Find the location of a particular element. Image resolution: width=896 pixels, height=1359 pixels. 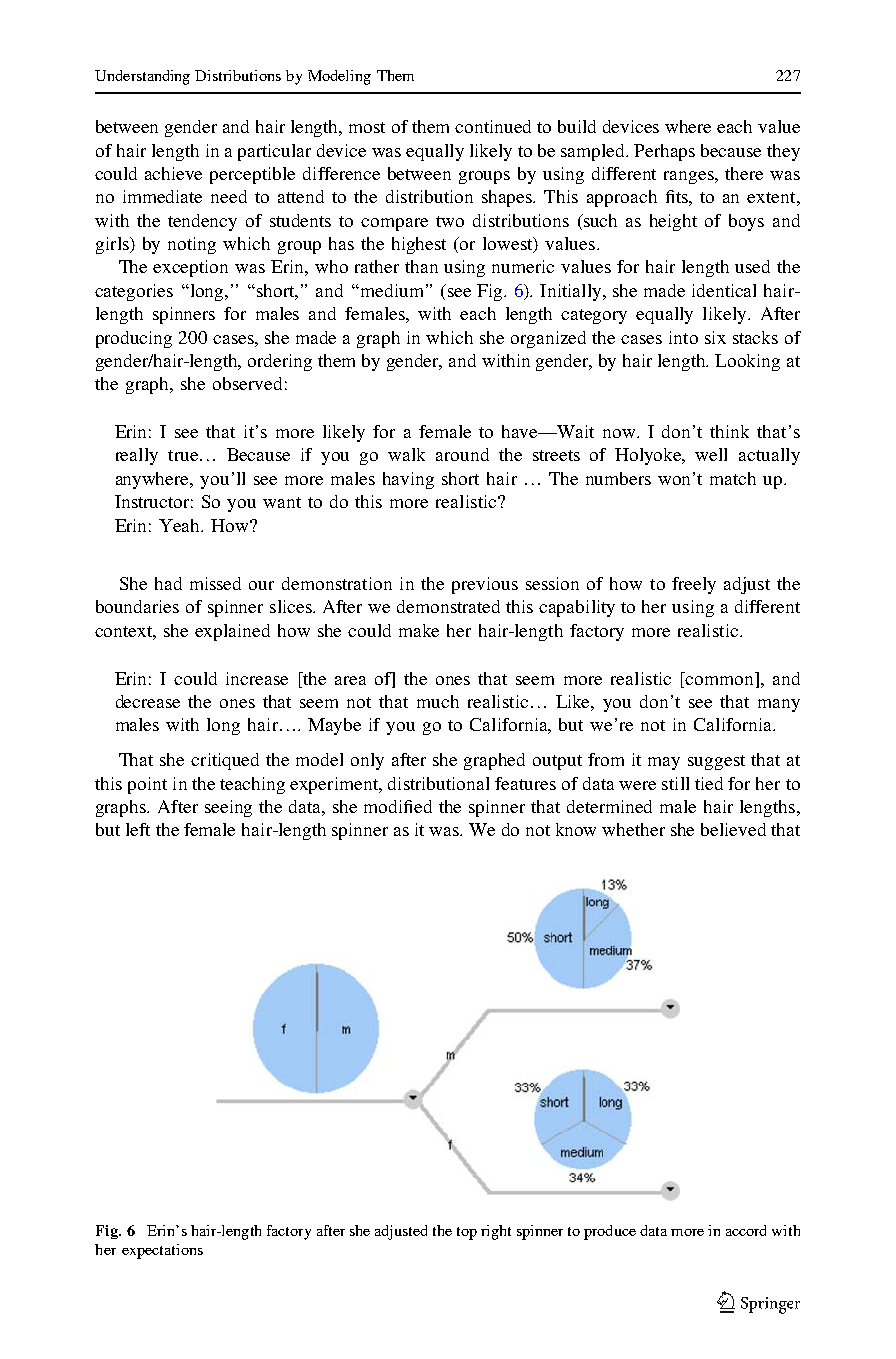

true is located at coordinates (183, 455).
